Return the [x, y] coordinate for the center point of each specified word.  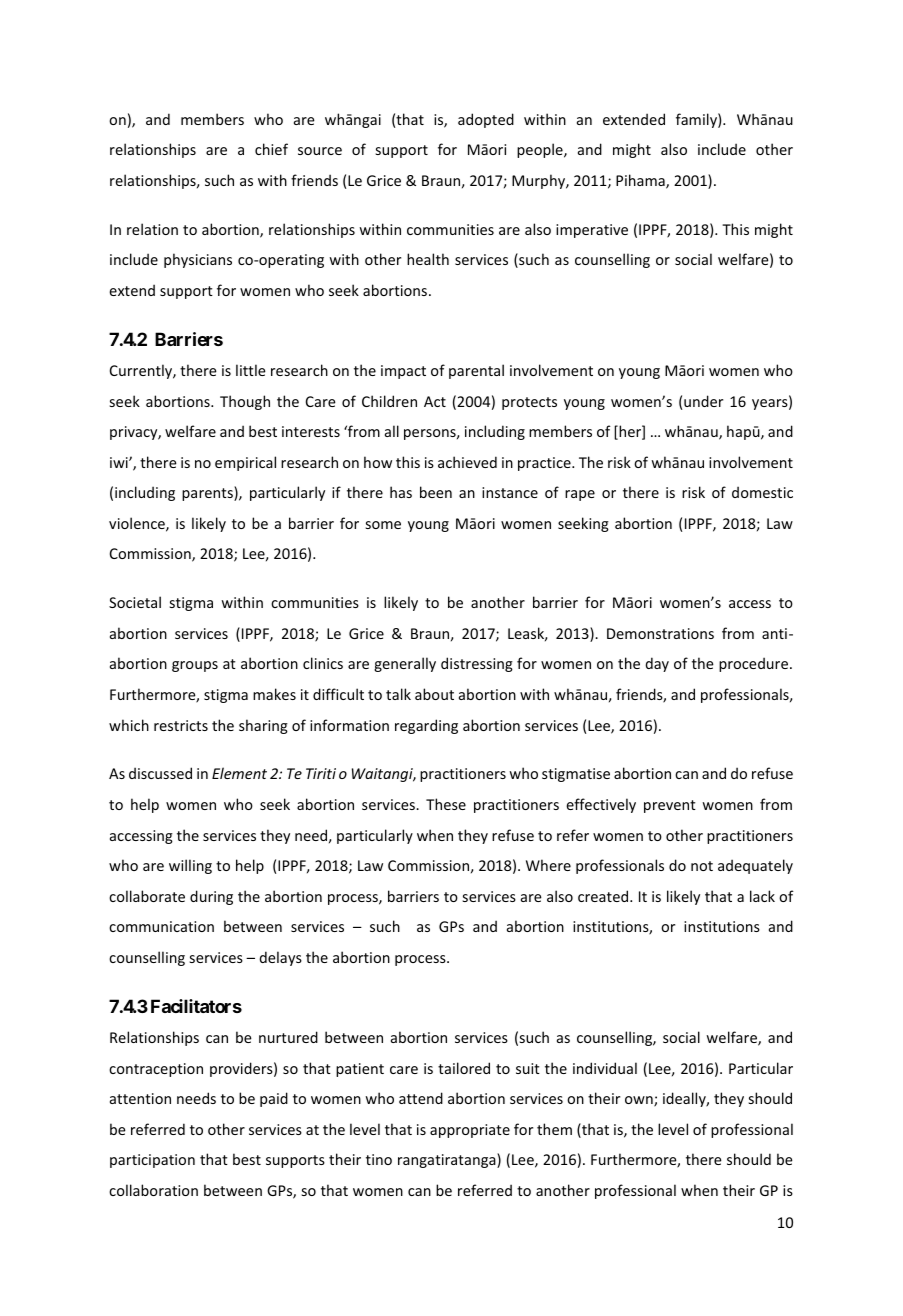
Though [245, 402]
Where [548, 865]
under [703, 401]
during [211, 897]
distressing [477, 664]
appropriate [470, 1131]
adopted [486, 120]
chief [271, 149]
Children [389, 401]
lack [762, 896]
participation [152, 1161]
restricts [181, 725]
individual [605, 1068]
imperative [592, 231]
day [657, 664]
